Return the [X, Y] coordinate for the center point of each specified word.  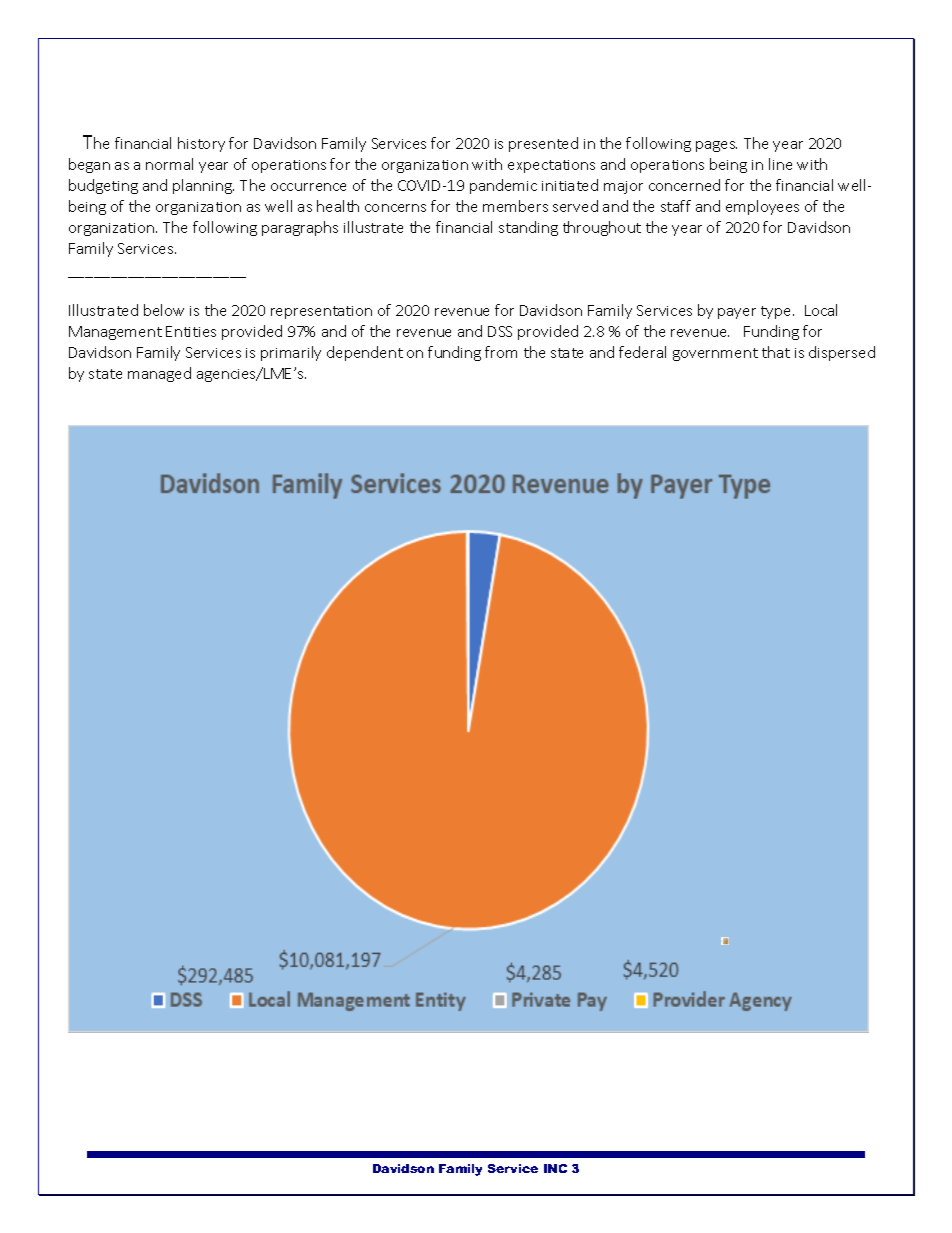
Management [115, 333]
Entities [191, 331]
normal [169, 164]
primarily [291, 353]
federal [642, 352]
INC [555, 1168]
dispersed [842, 353]
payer [737, 313]
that [776, 352]
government [715, 354]
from [501, 352]
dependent [365, 353]
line [780, 164]
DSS [500, 331]
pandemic [503, 186]
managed [159, 374]
